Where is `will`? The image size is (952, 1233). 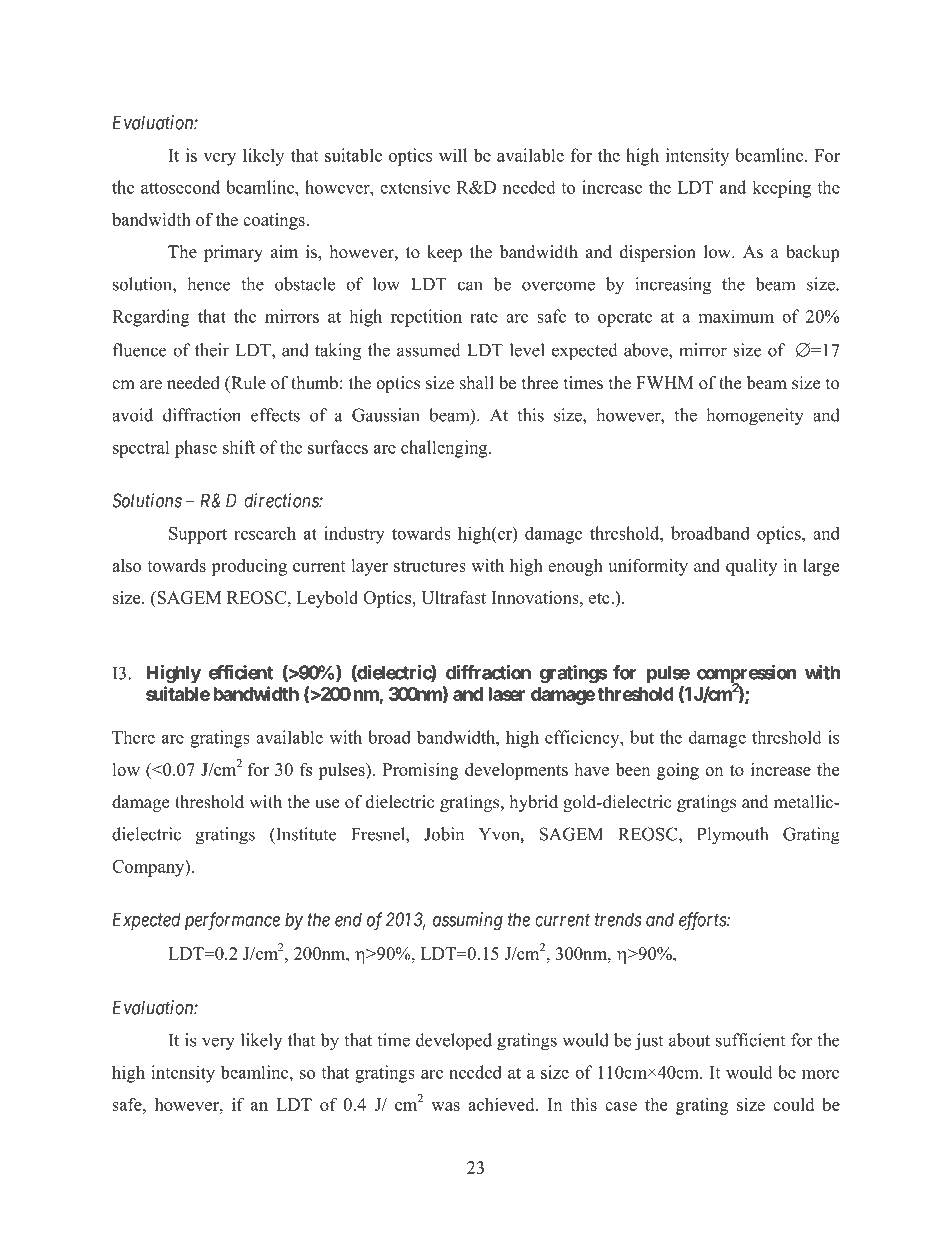 will is located at coordinates (453, 155).
